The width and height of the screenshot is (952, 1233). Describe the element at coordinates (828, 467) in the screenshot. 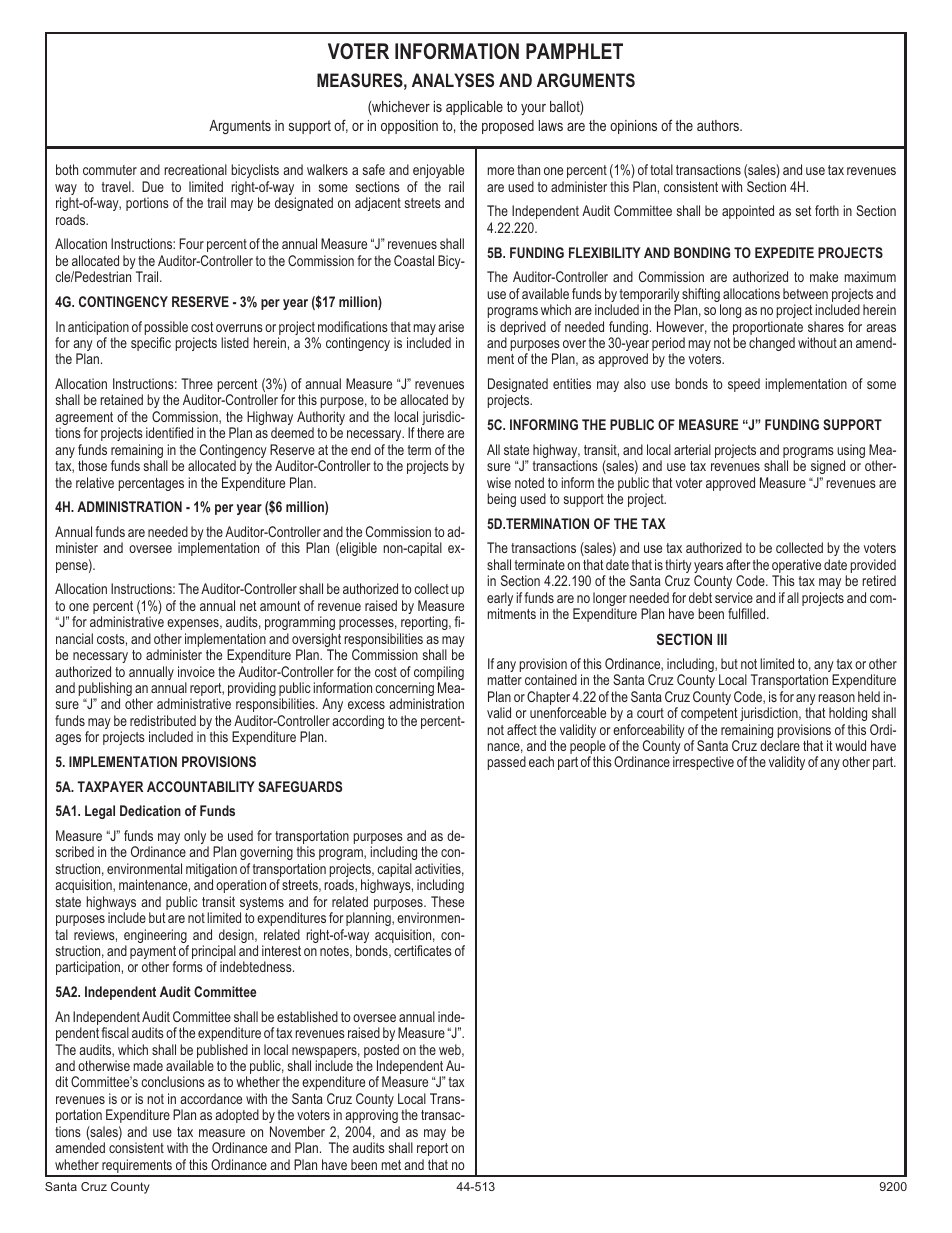

I see `signed` at that location.
